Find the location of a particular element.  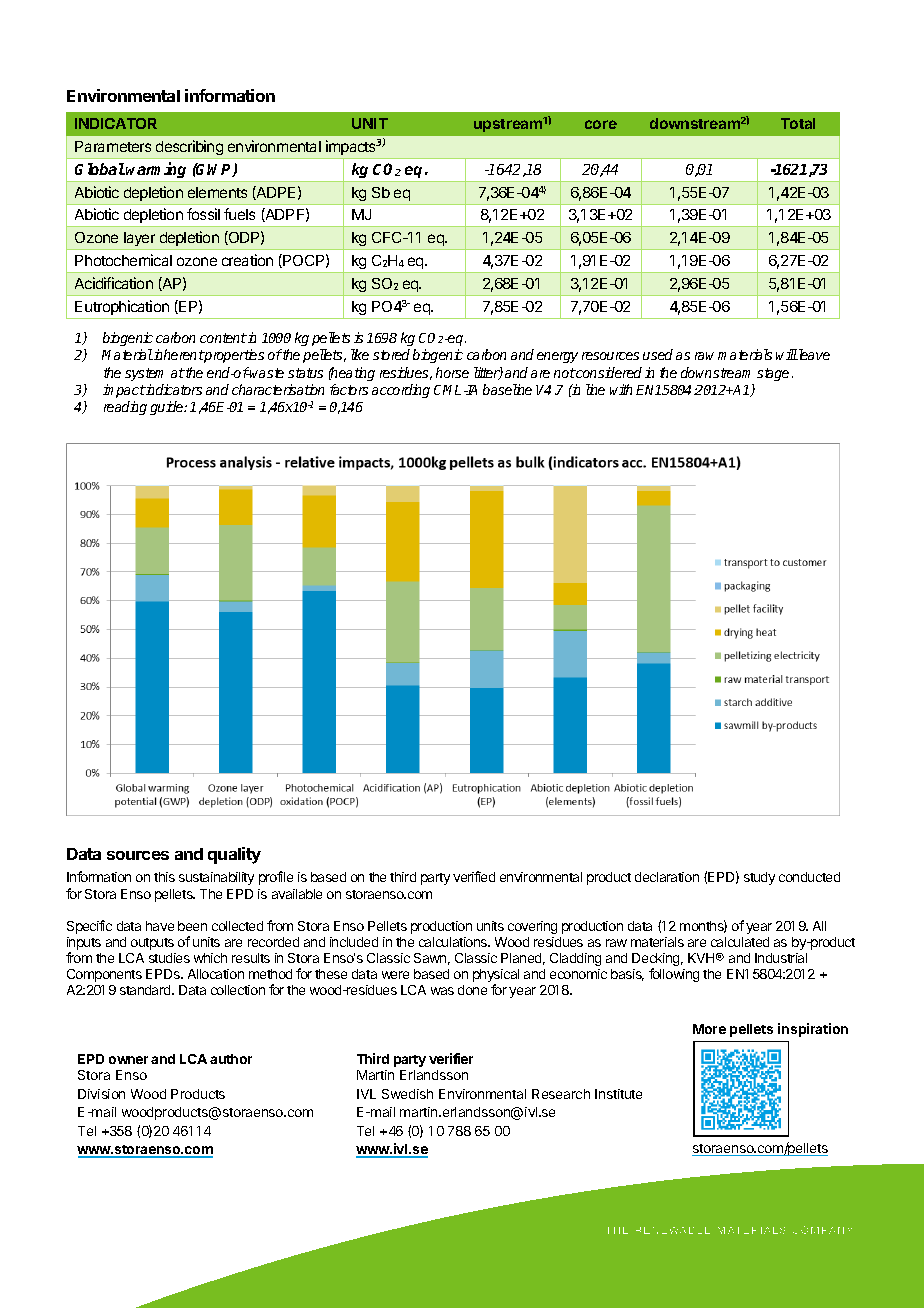

owner is located at coordinates (128, 1060).
